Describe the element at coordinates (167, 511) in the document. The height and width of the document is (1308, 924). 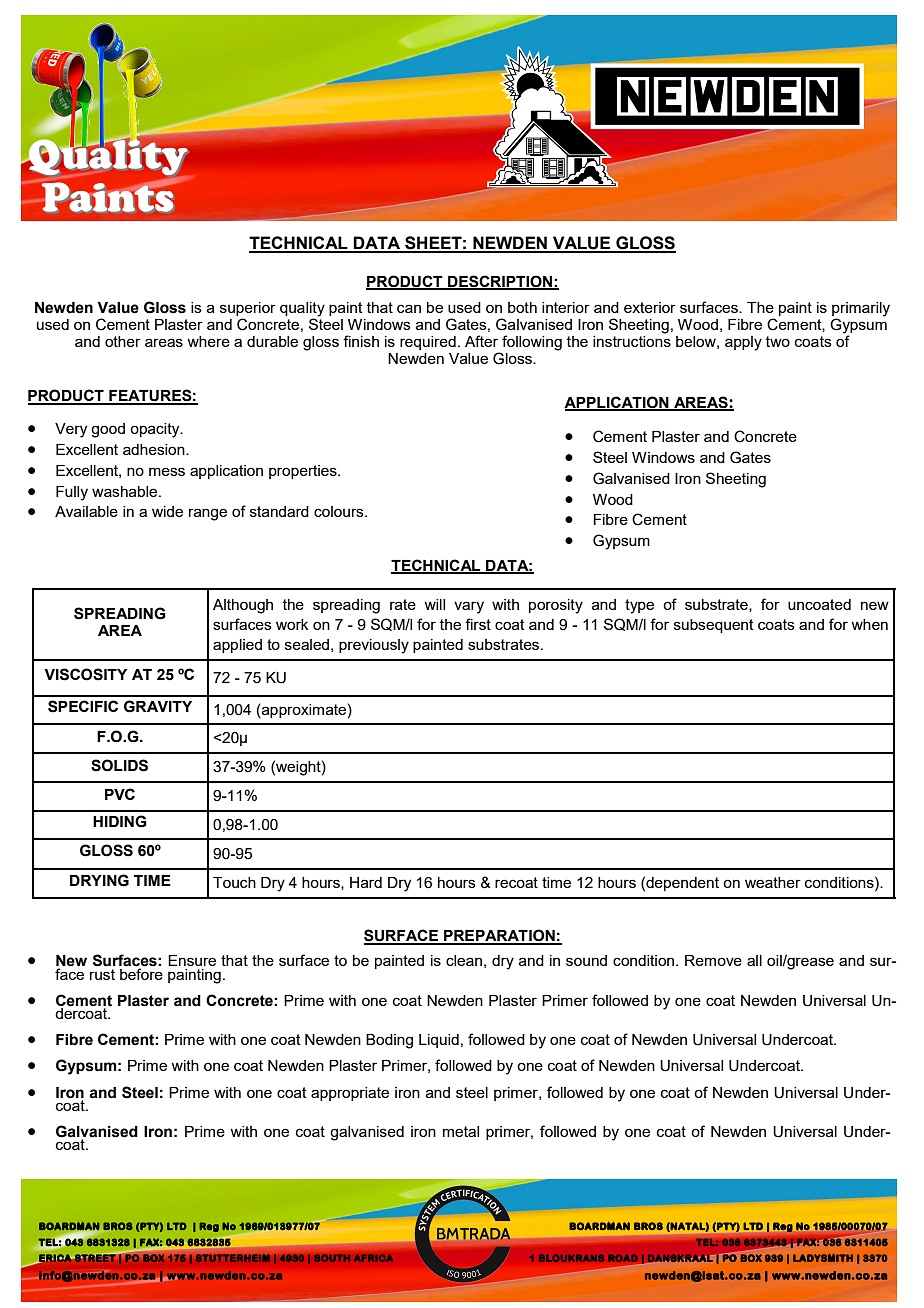
I see `wide` at that location.
